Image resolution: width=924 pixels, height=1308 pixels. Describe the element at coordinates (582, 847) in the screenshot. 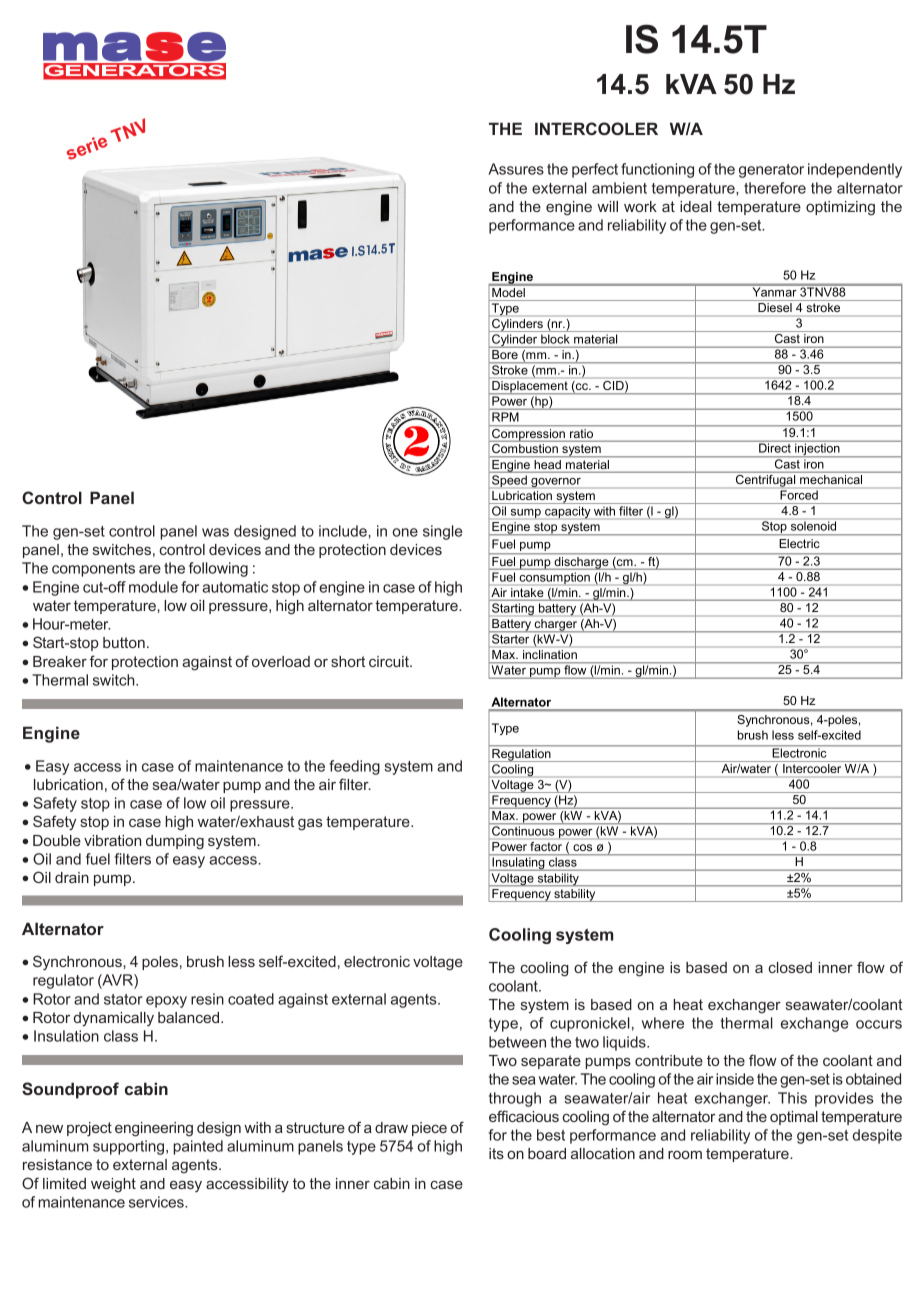

I see `cos` at that location.
